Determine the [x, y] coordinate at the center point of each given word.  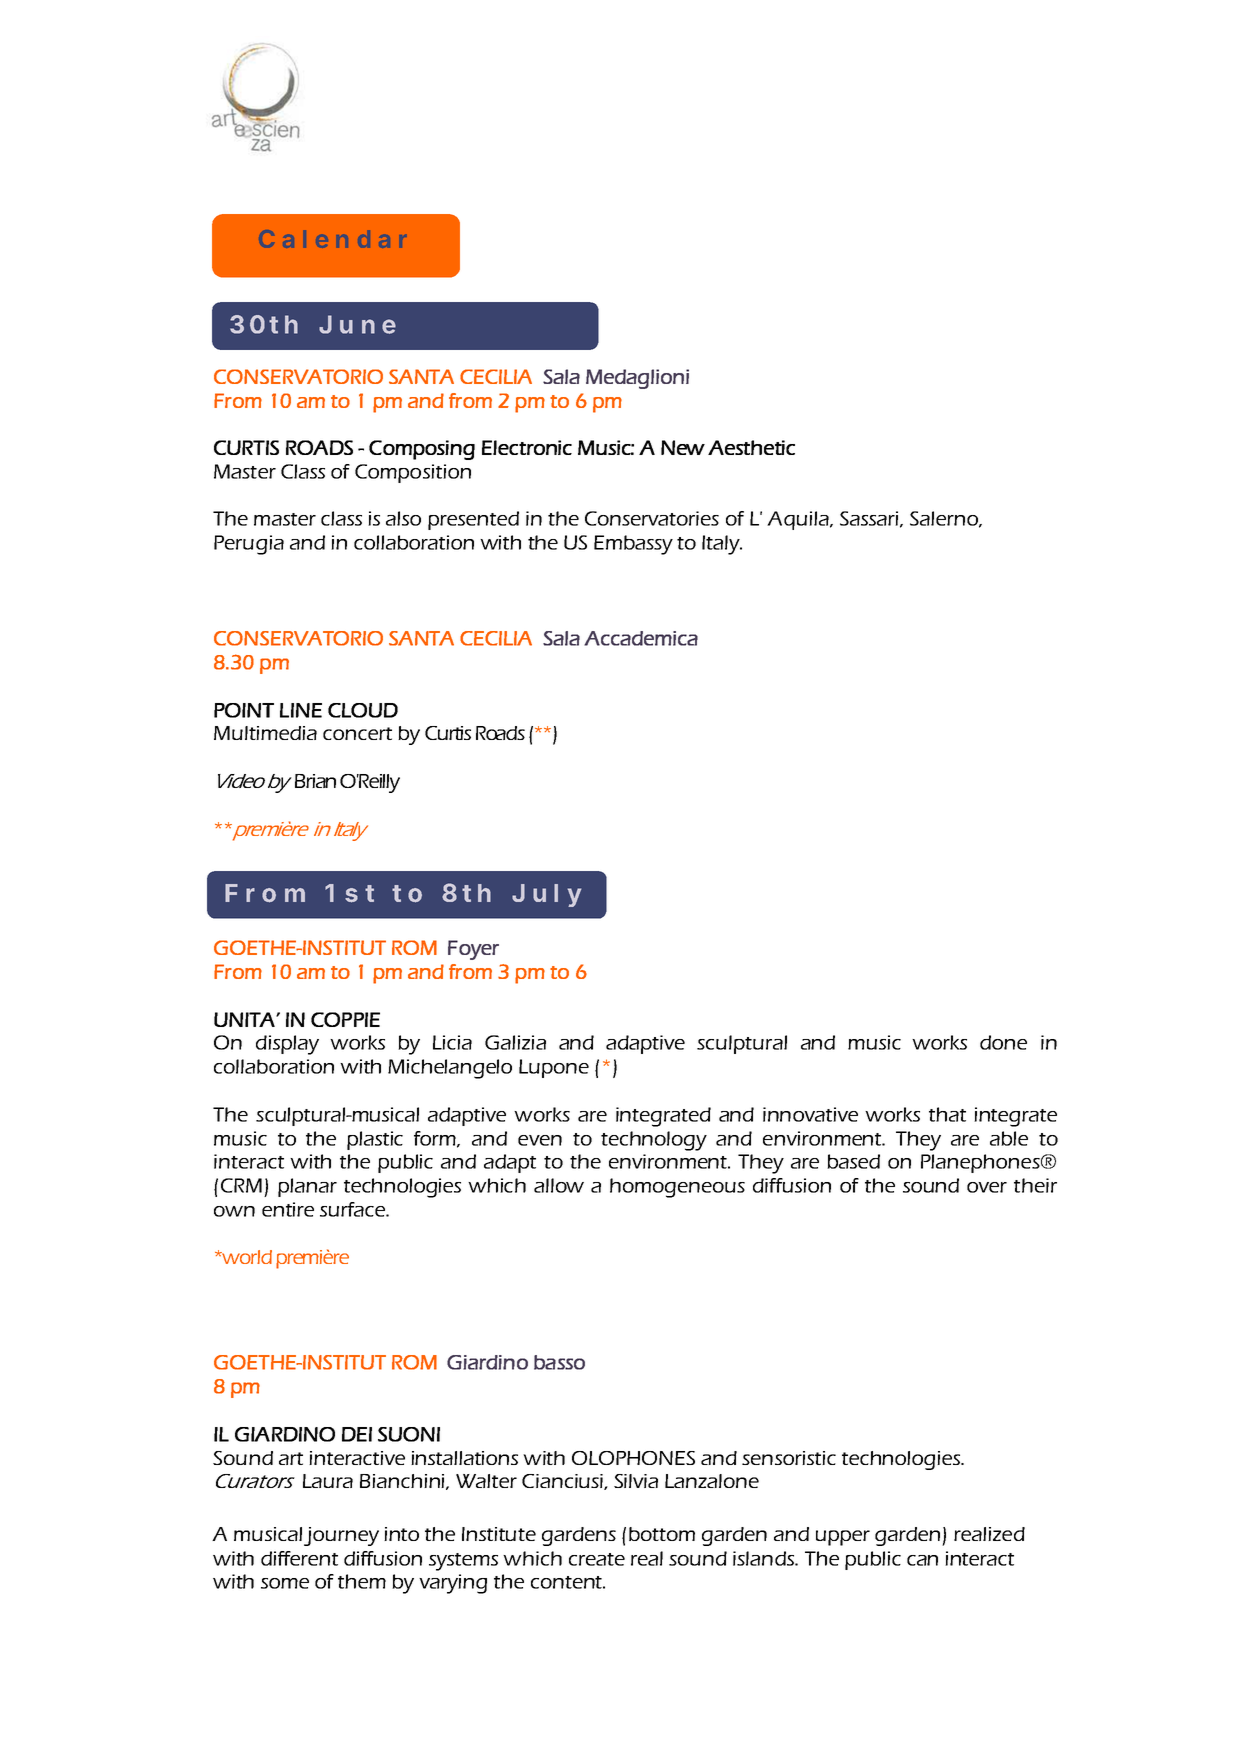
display [287, 1045]
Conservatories [652, 518]
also [403, 518]
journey [341, 1536]
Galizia [515, 1042]
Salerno [945, 519]
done [1003, 1042]
